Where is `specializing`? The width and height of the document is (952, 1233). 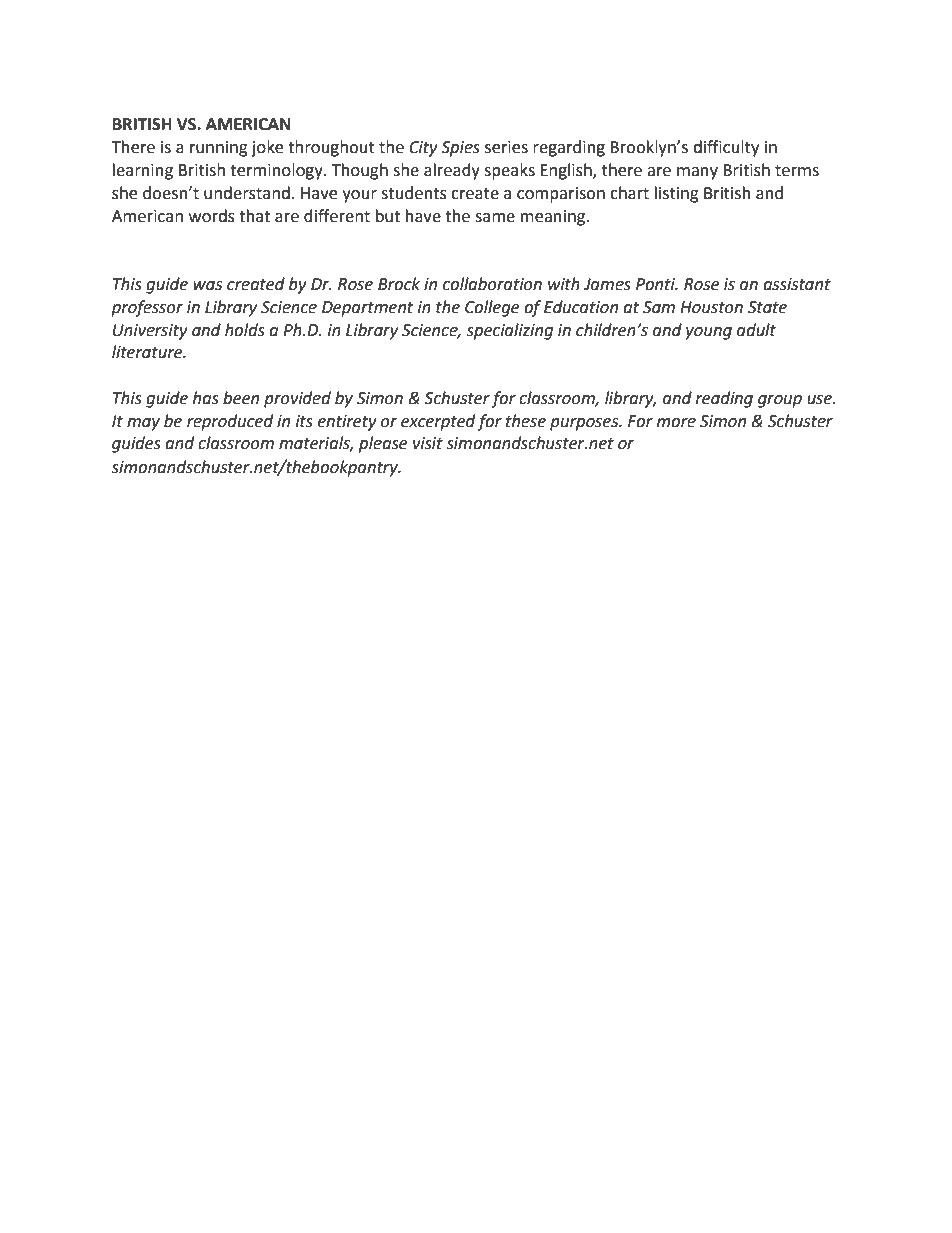 specializing is located at coordinates (509, 331).
